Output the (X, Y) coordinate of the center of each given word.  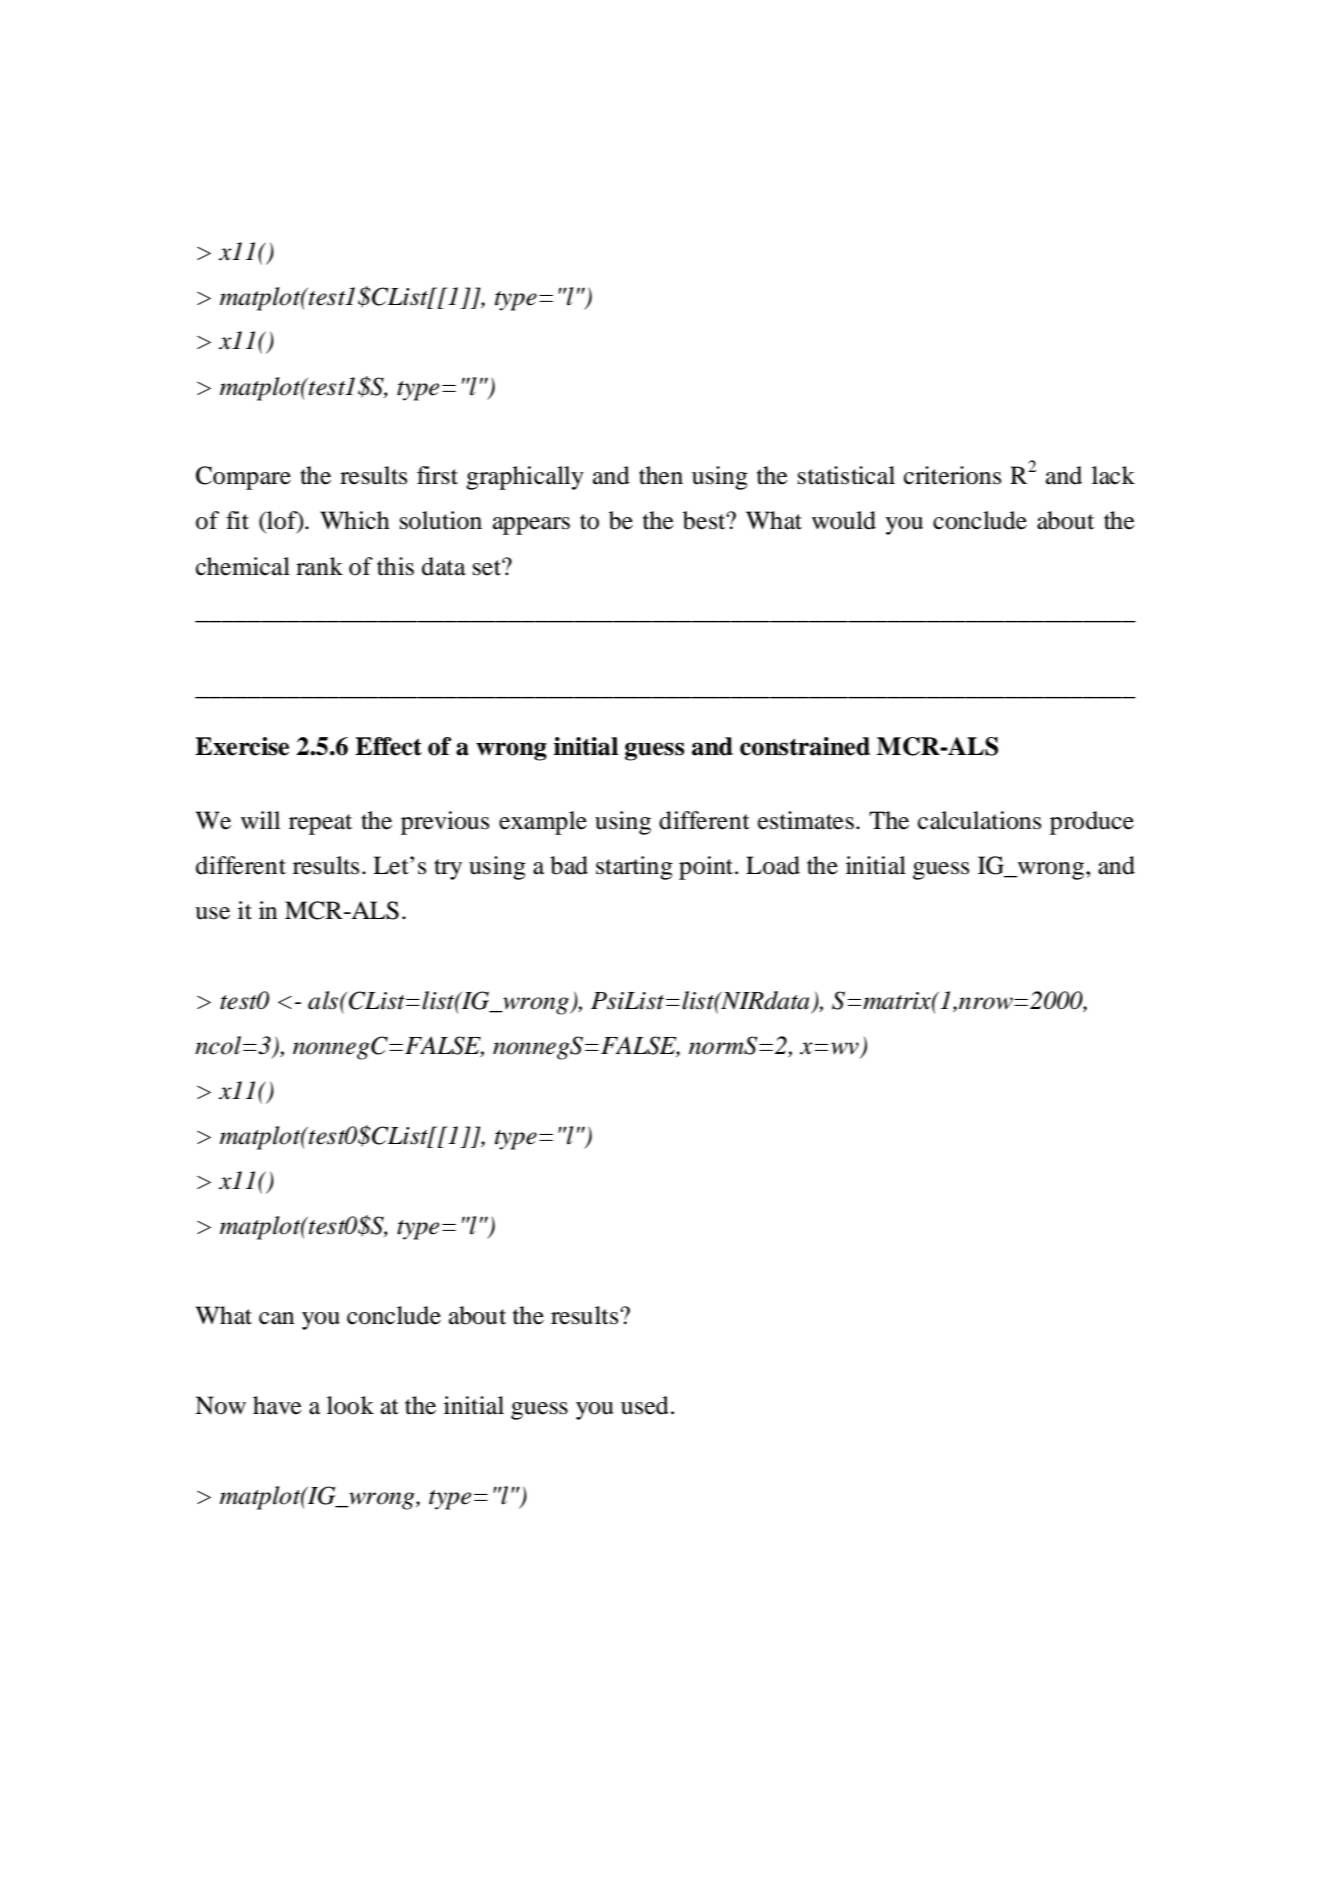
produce (1092, 823)
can (276, 1318)
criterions (952, 475)
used (645, 1405)
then (661, 475)
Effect (388, 746)
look (350, 1405)
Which (355, 520)
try (448, 869)
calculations (979, 820)
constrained (805, 746)
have (277, 1405)
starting (634, 868)
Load (773, 865)
